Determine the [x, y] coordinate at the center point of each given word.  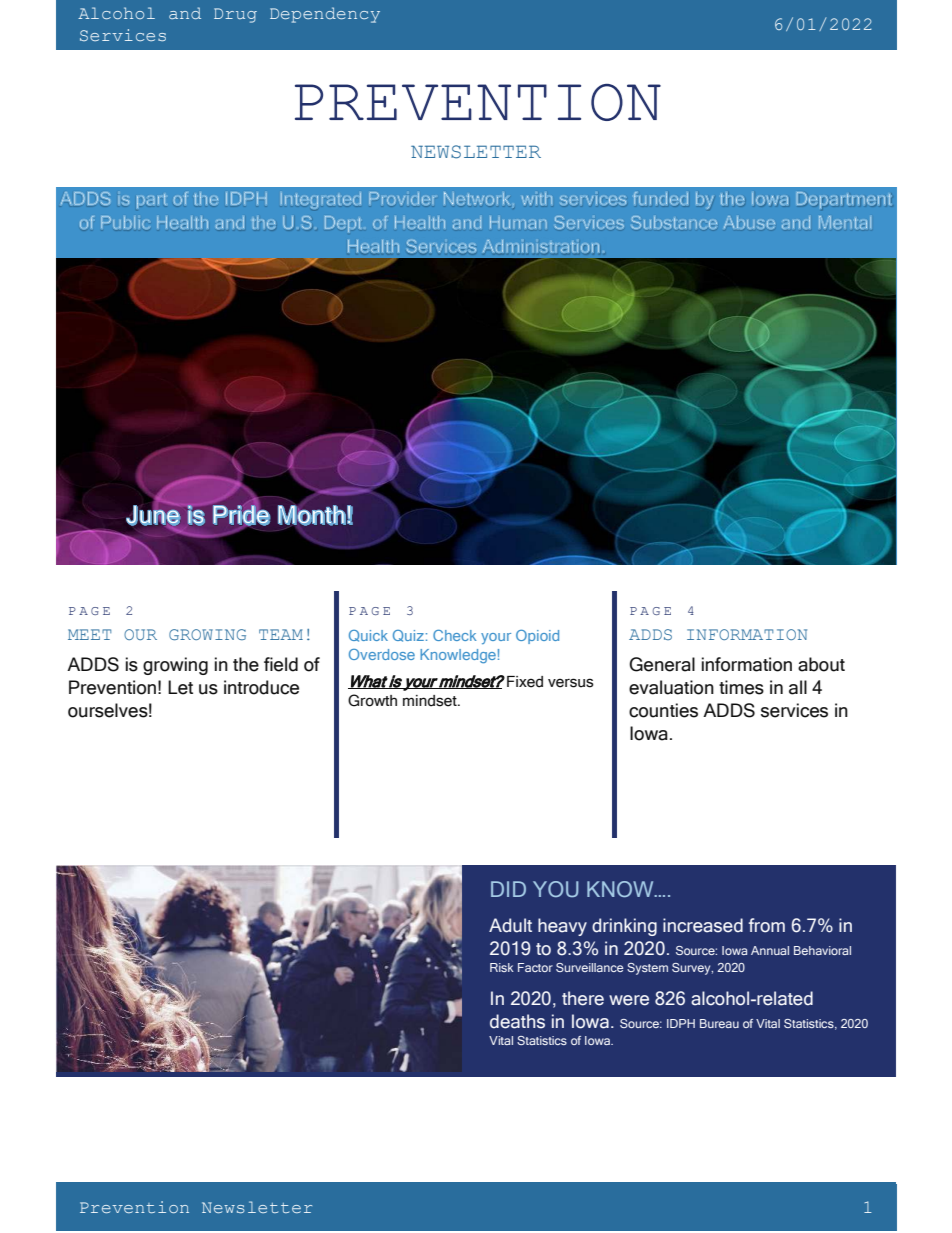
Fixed [525, 682]
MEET [89, 634]
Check [455, 635]
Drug [235, 15]
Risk [502, 967]
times [741, 687]
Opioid [537, 637]
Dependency [325, 15]
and [185, 13]
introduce [261, 687]
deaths [517, 1021]
